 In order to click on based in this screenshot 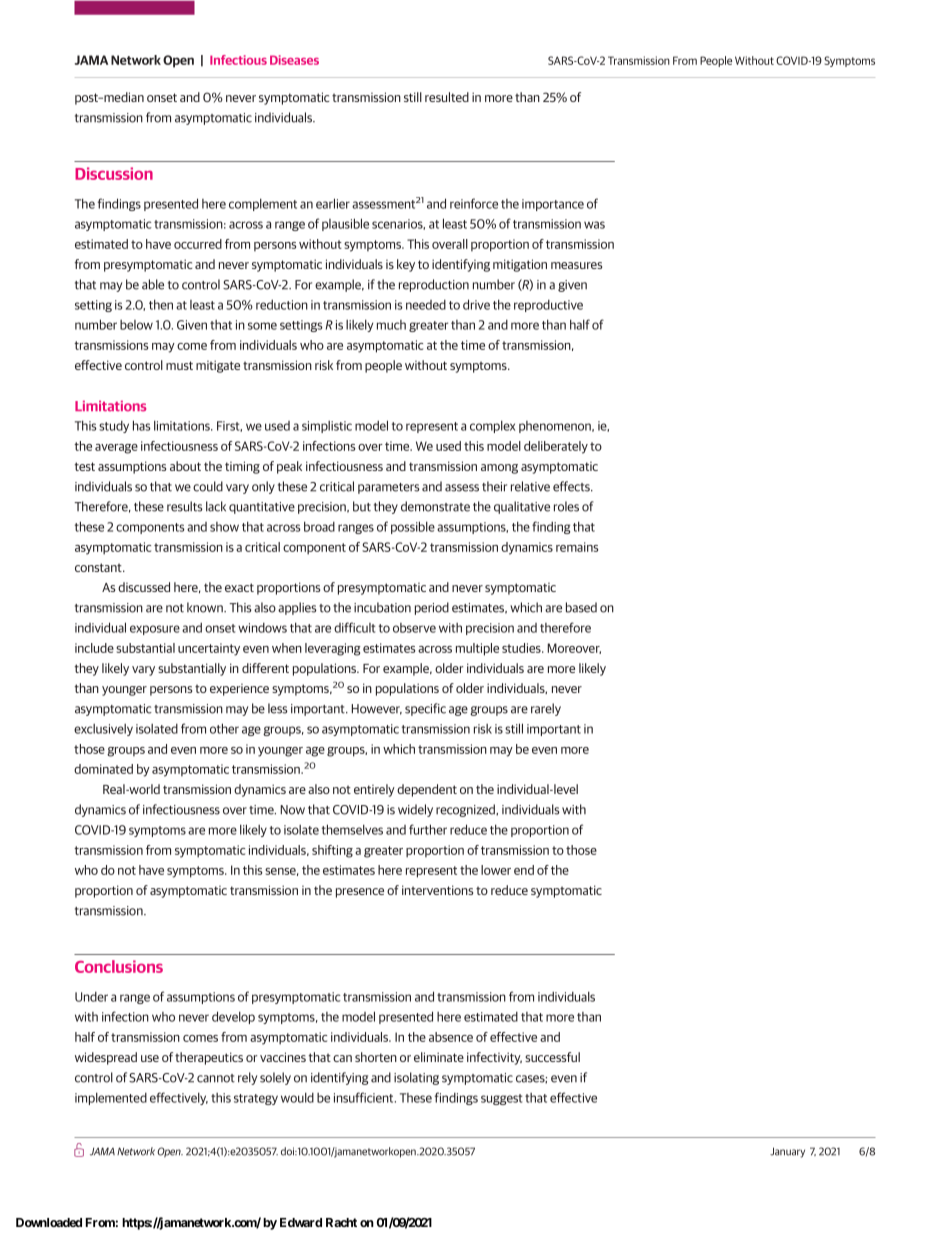, I will do `click(581, 607)`.
